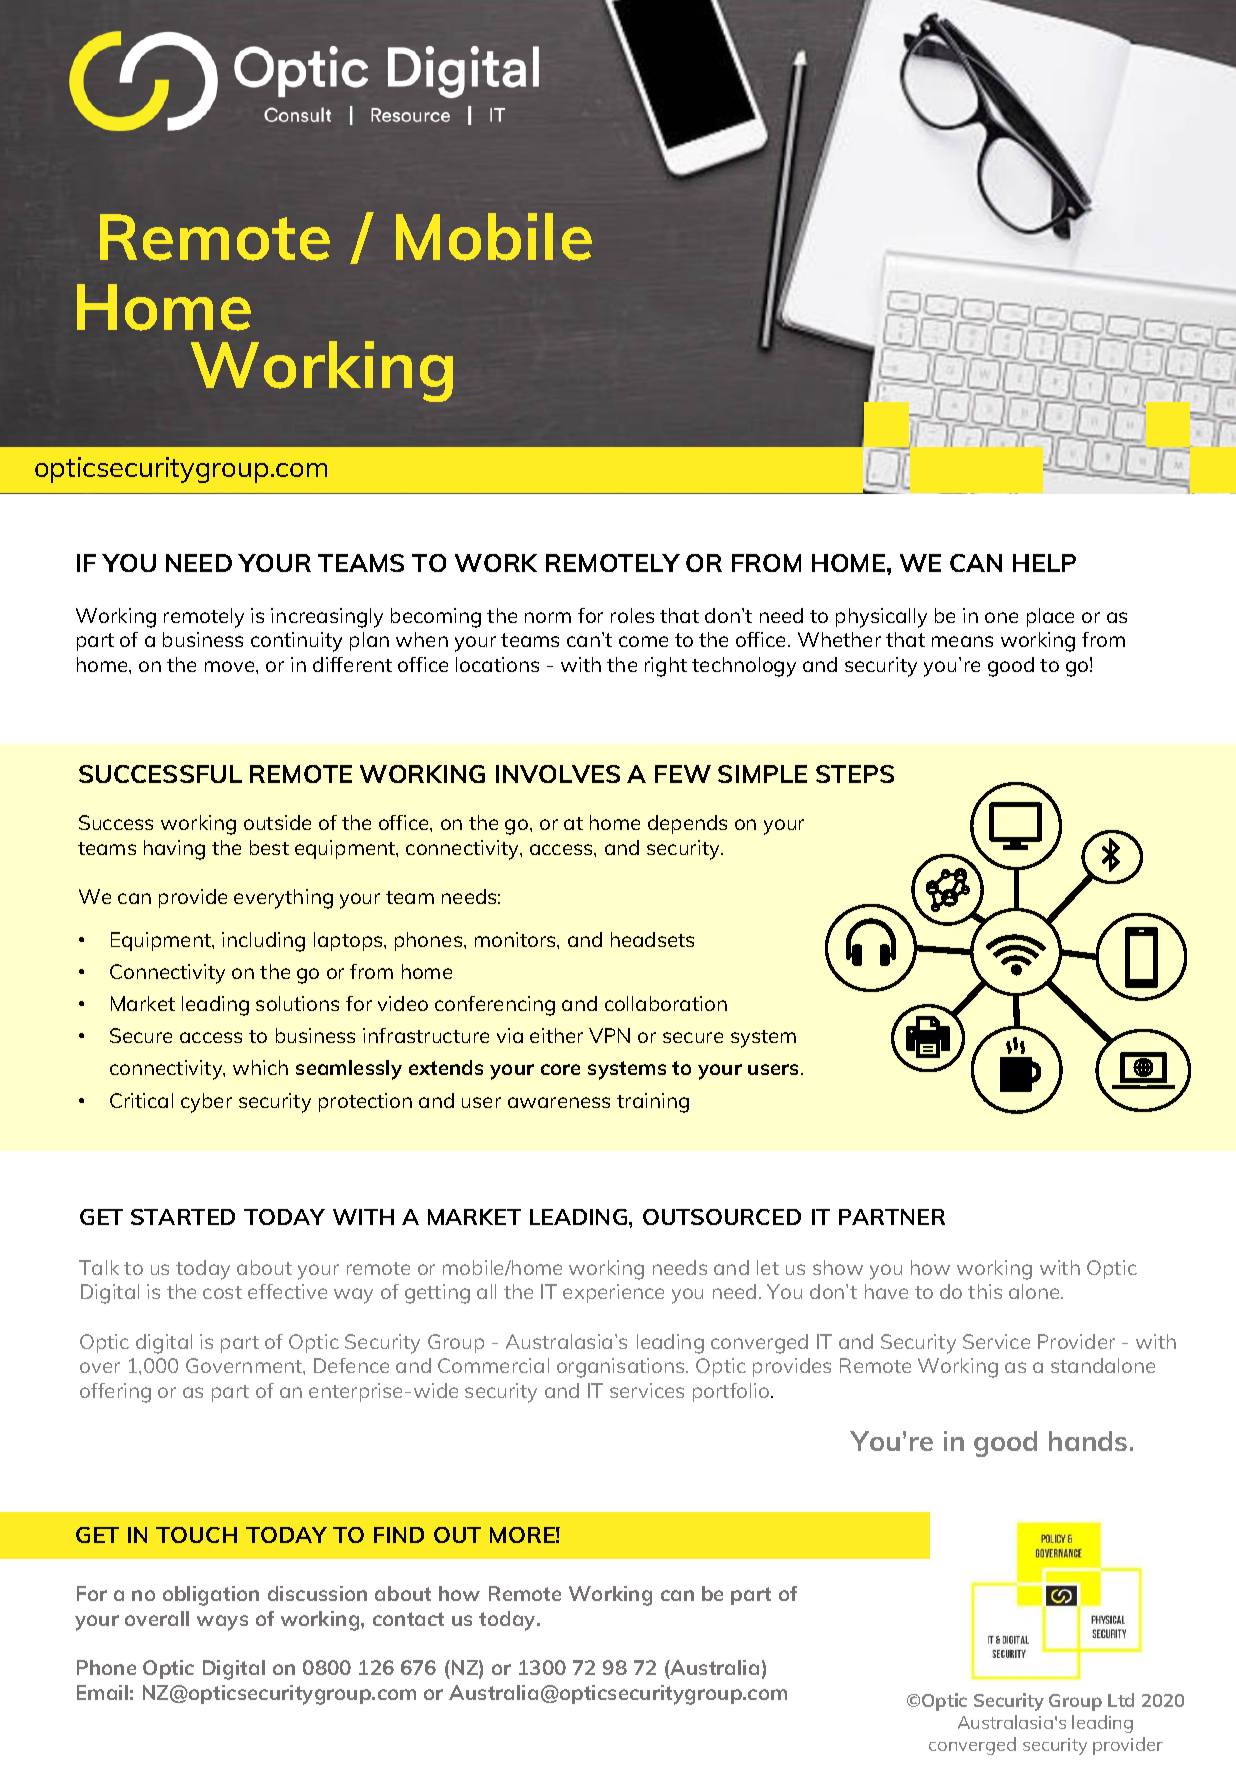 The height and width of the screenshot is (1785, 1236). I want to click on cyber, so click(206, 1103).
